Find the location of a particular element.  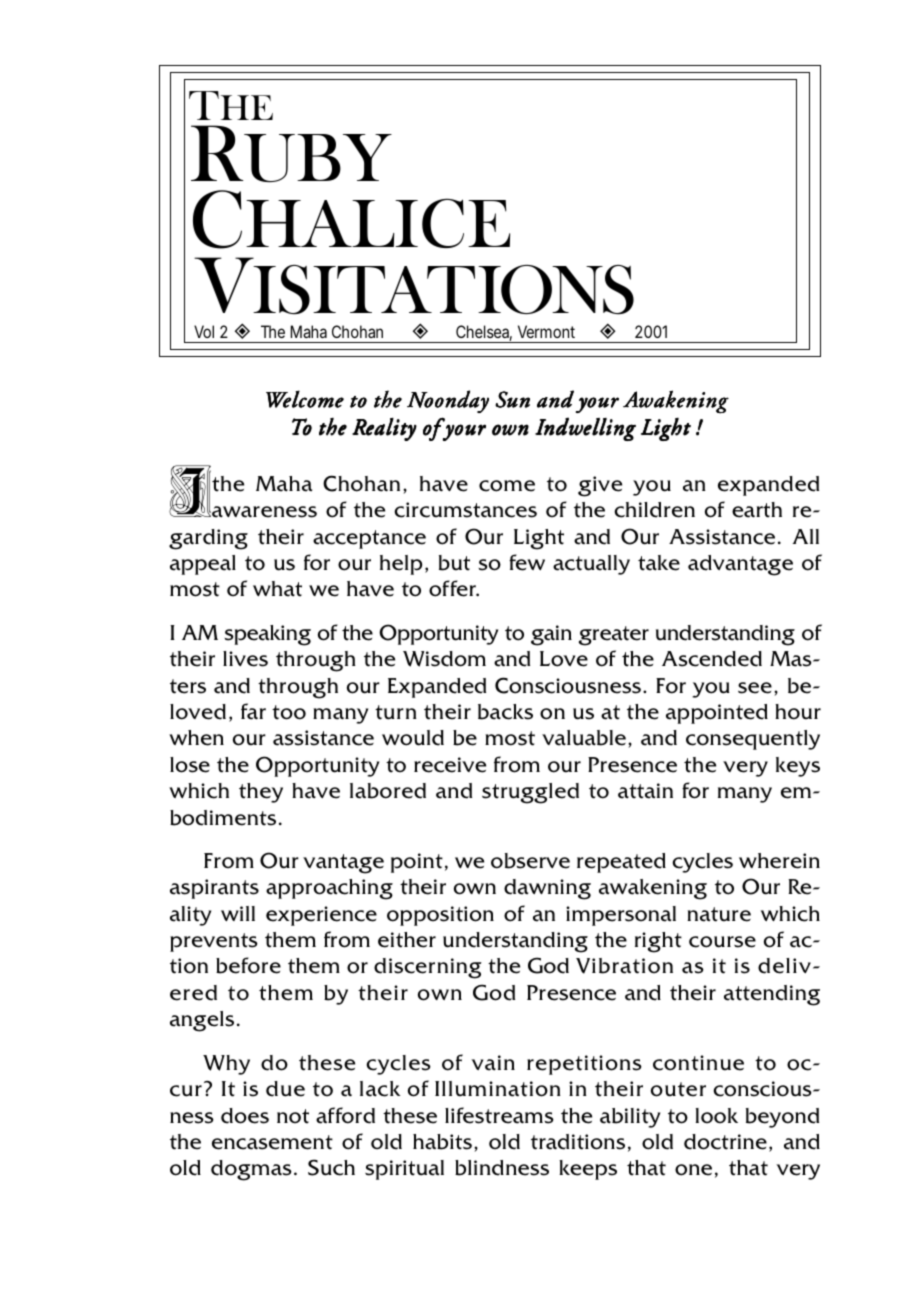

they is located at coordinates (261, 793).
